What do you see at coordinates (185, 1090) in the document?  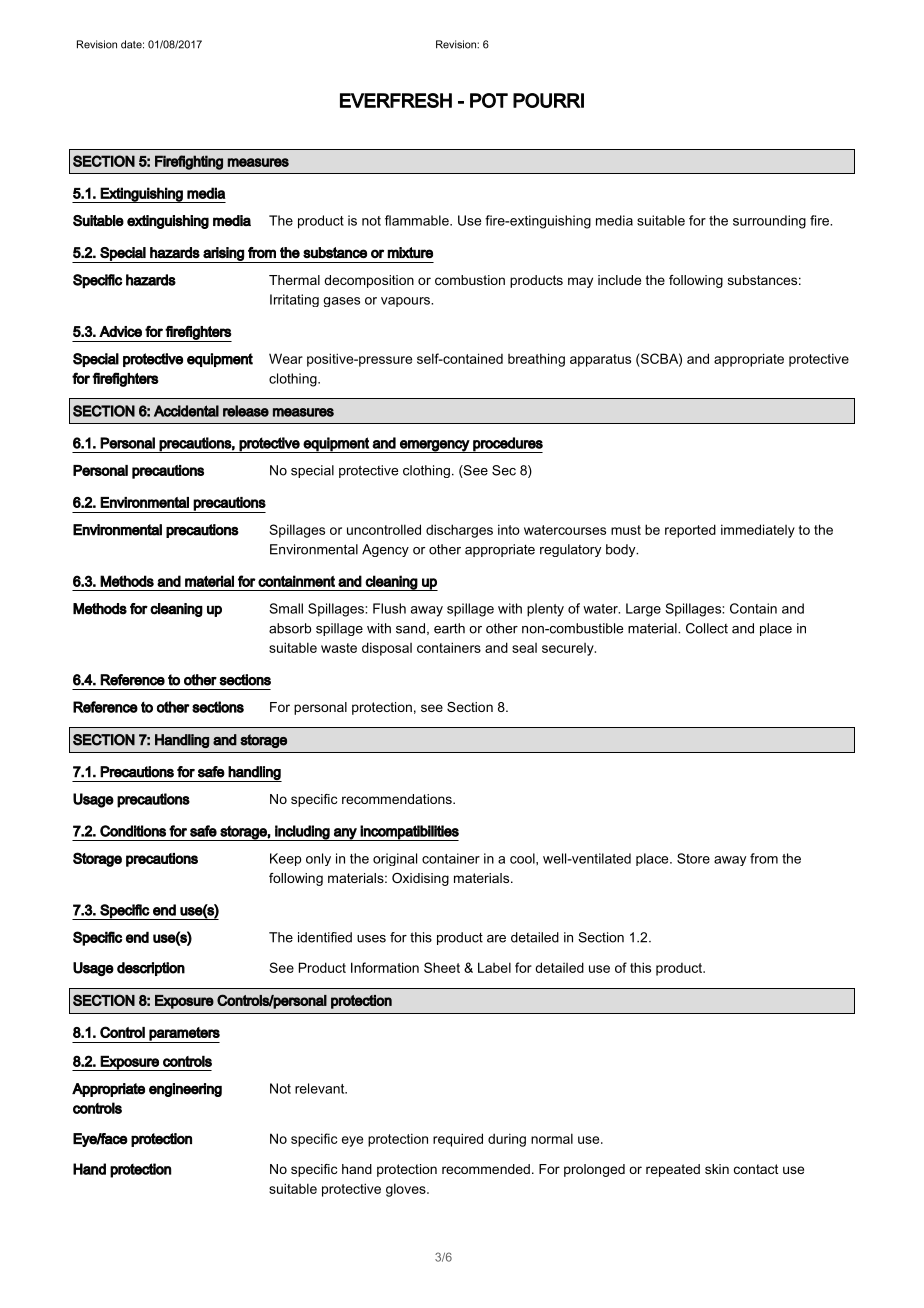 I see `engineering` at bounding box center [185, 1090].
